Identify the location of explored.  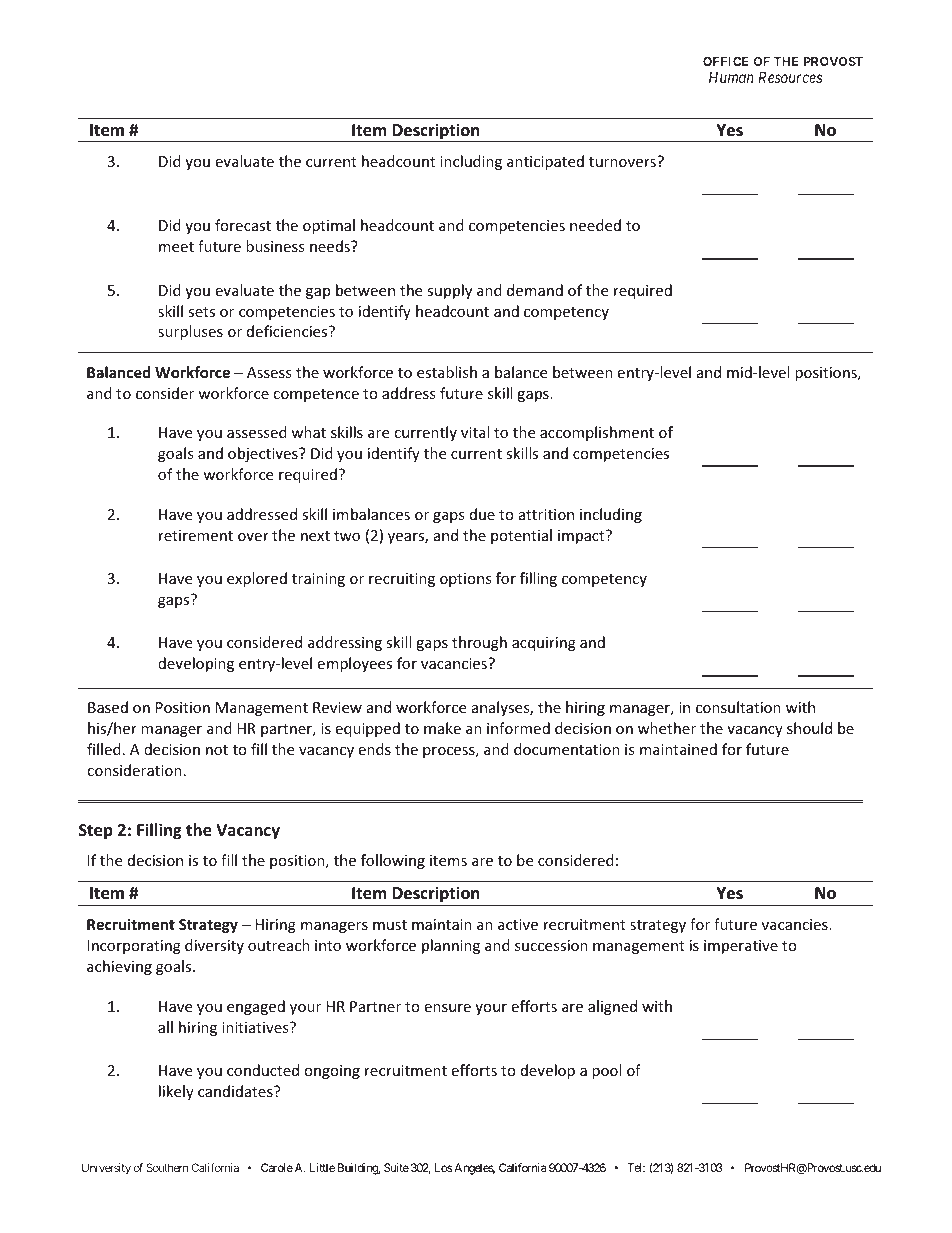
(257, 579).
